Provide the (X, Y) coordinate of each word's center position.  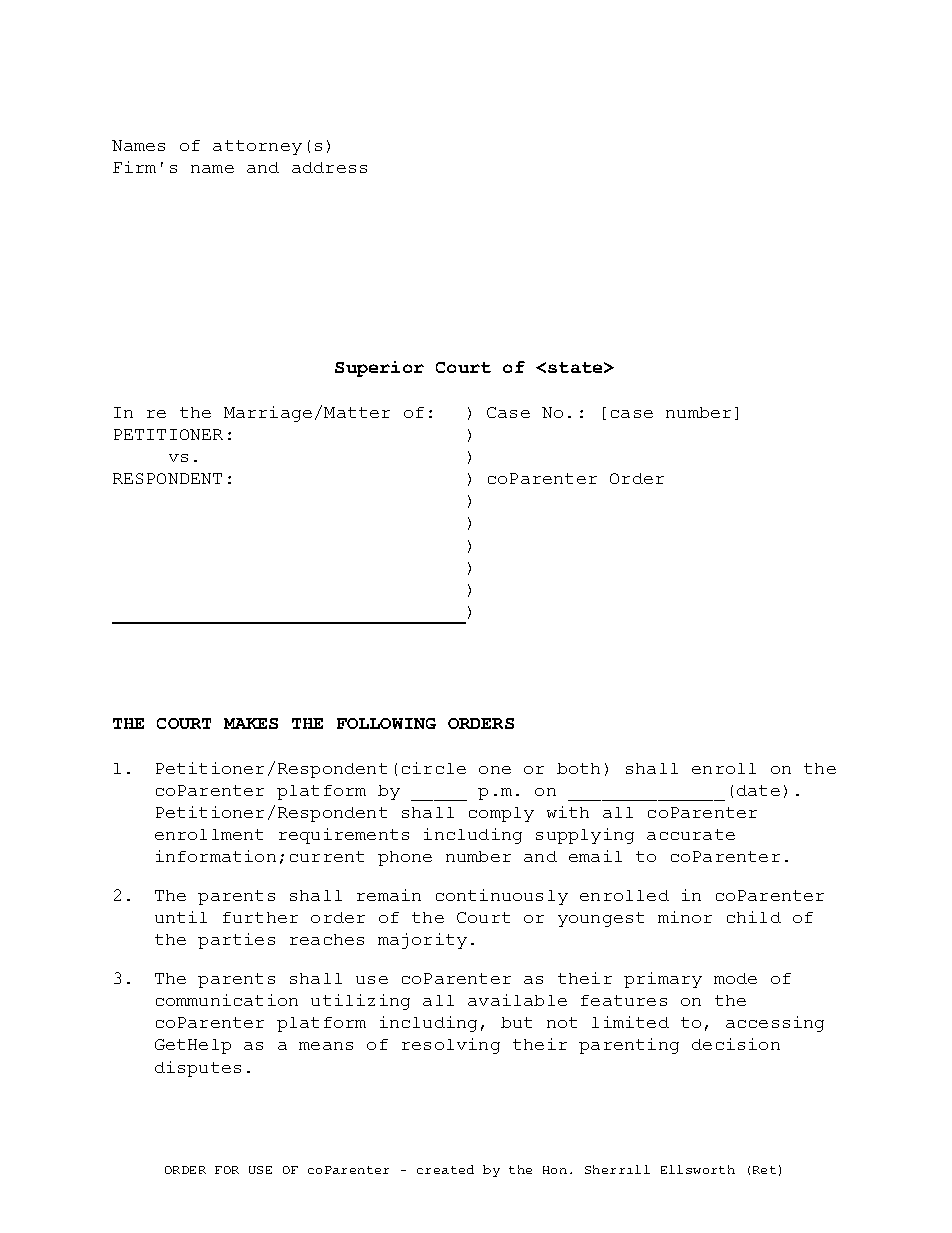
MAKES (251, 723)
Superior (379, 369)
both (578, 768)
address (329, 167)
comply (501, 814)
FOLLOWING (386, 723)
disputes (198, 1069)
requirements (344, 836)
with (568, 812)
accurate (691, 834)
